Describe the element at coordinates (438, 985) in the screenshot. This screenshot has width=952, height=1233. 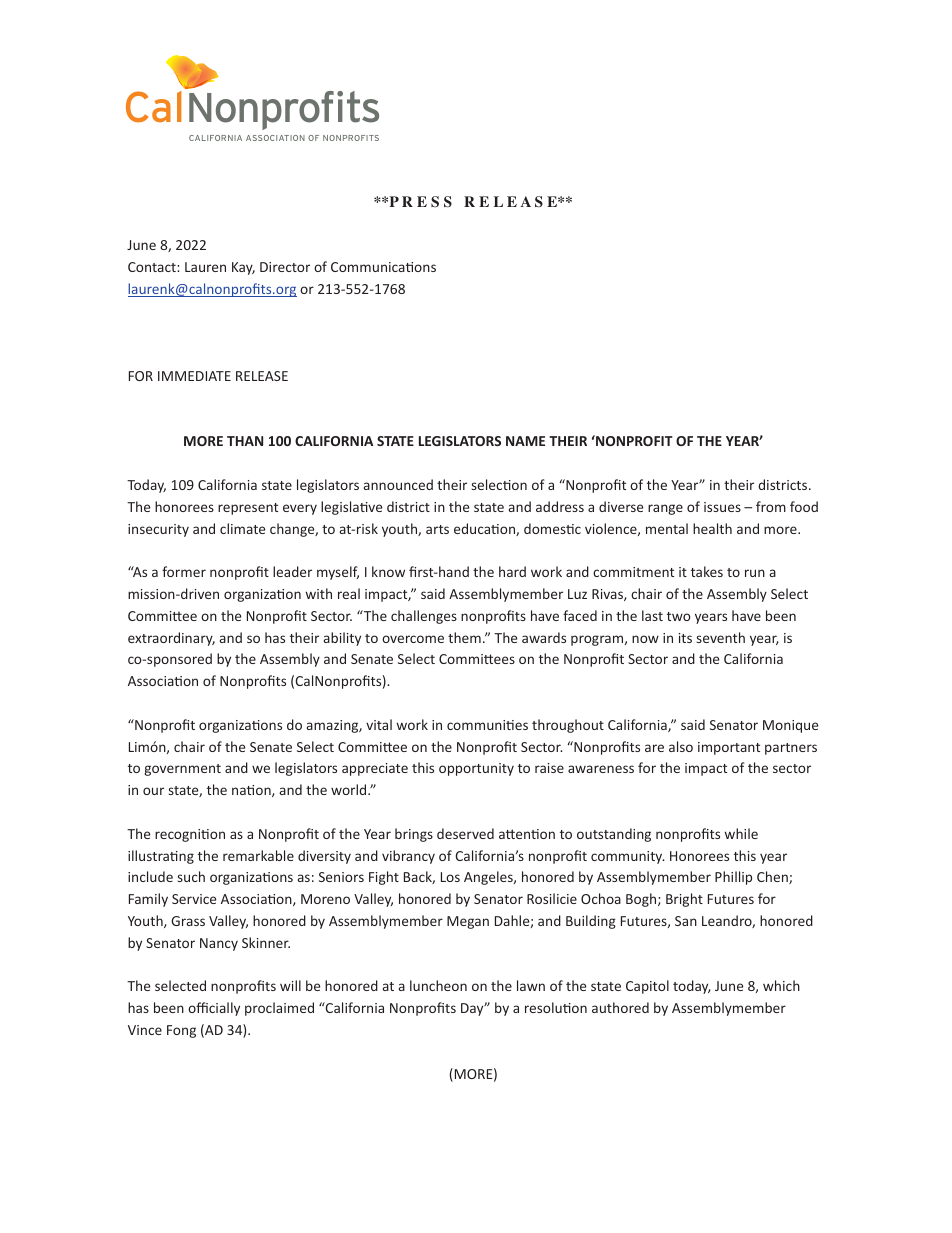
I see `luncheon` at that location.
